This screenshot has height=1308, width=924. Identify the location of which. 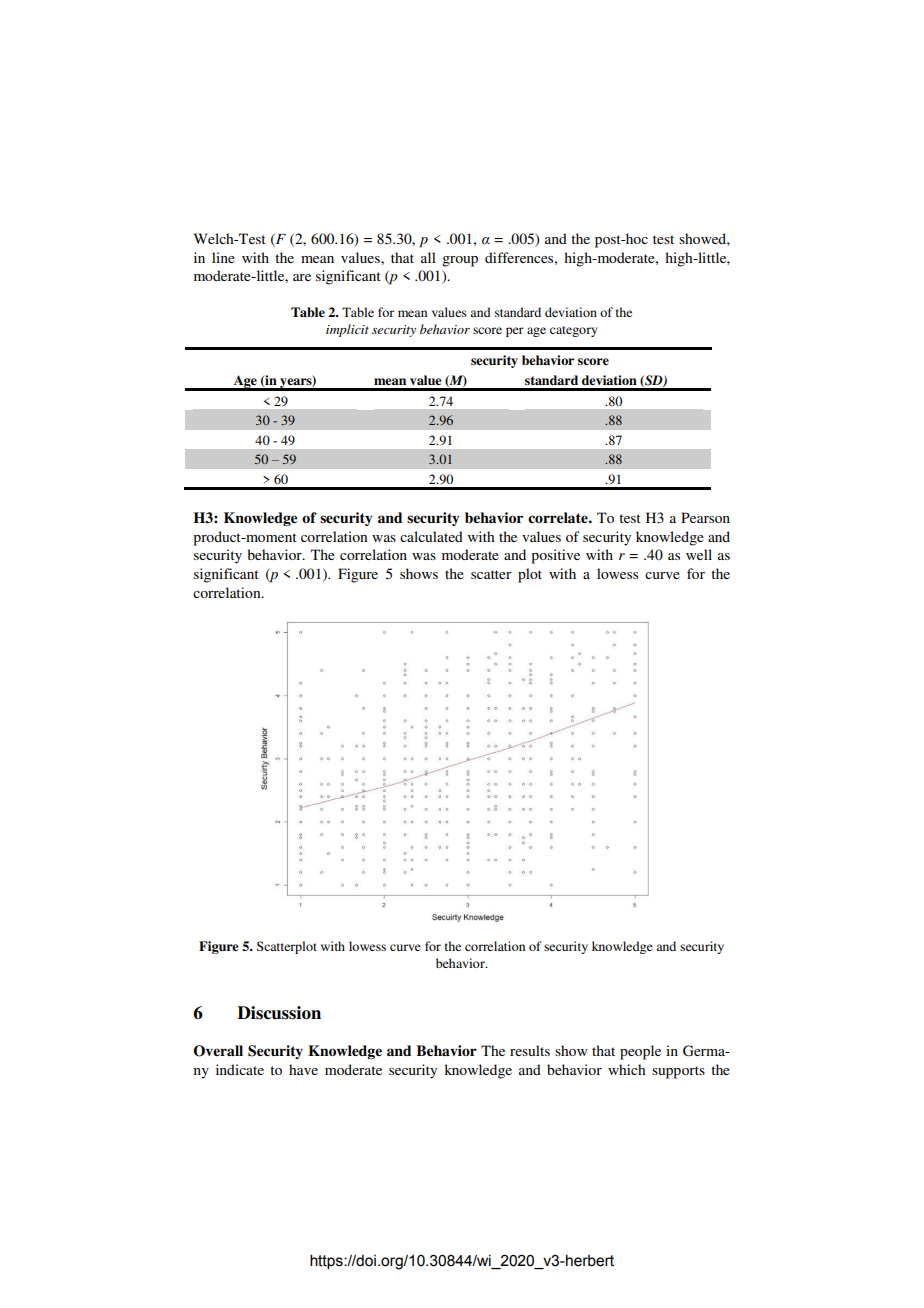
(627, 1069).
